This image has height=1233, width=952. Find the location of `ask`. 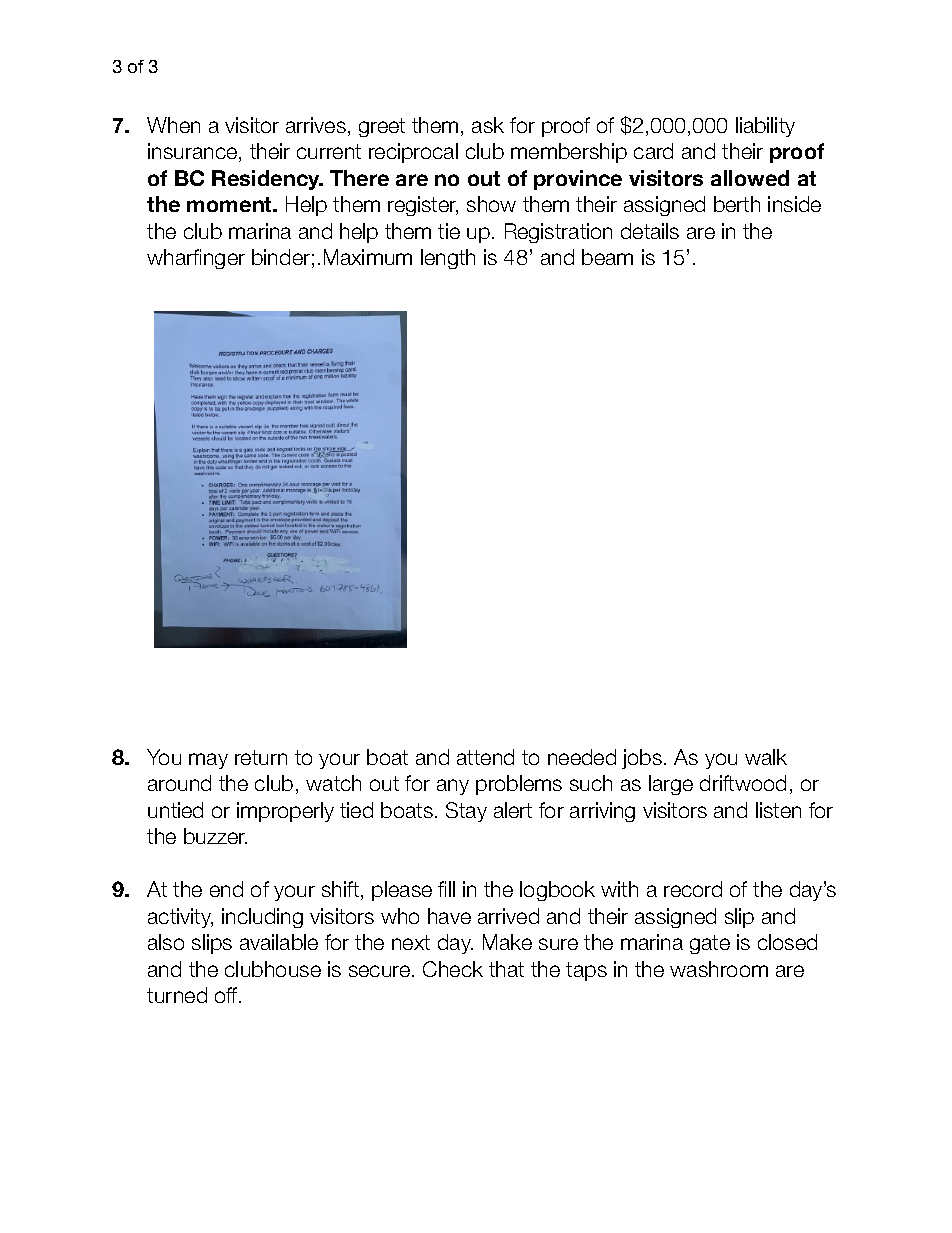

ask is located at coordinates (488, 125).
